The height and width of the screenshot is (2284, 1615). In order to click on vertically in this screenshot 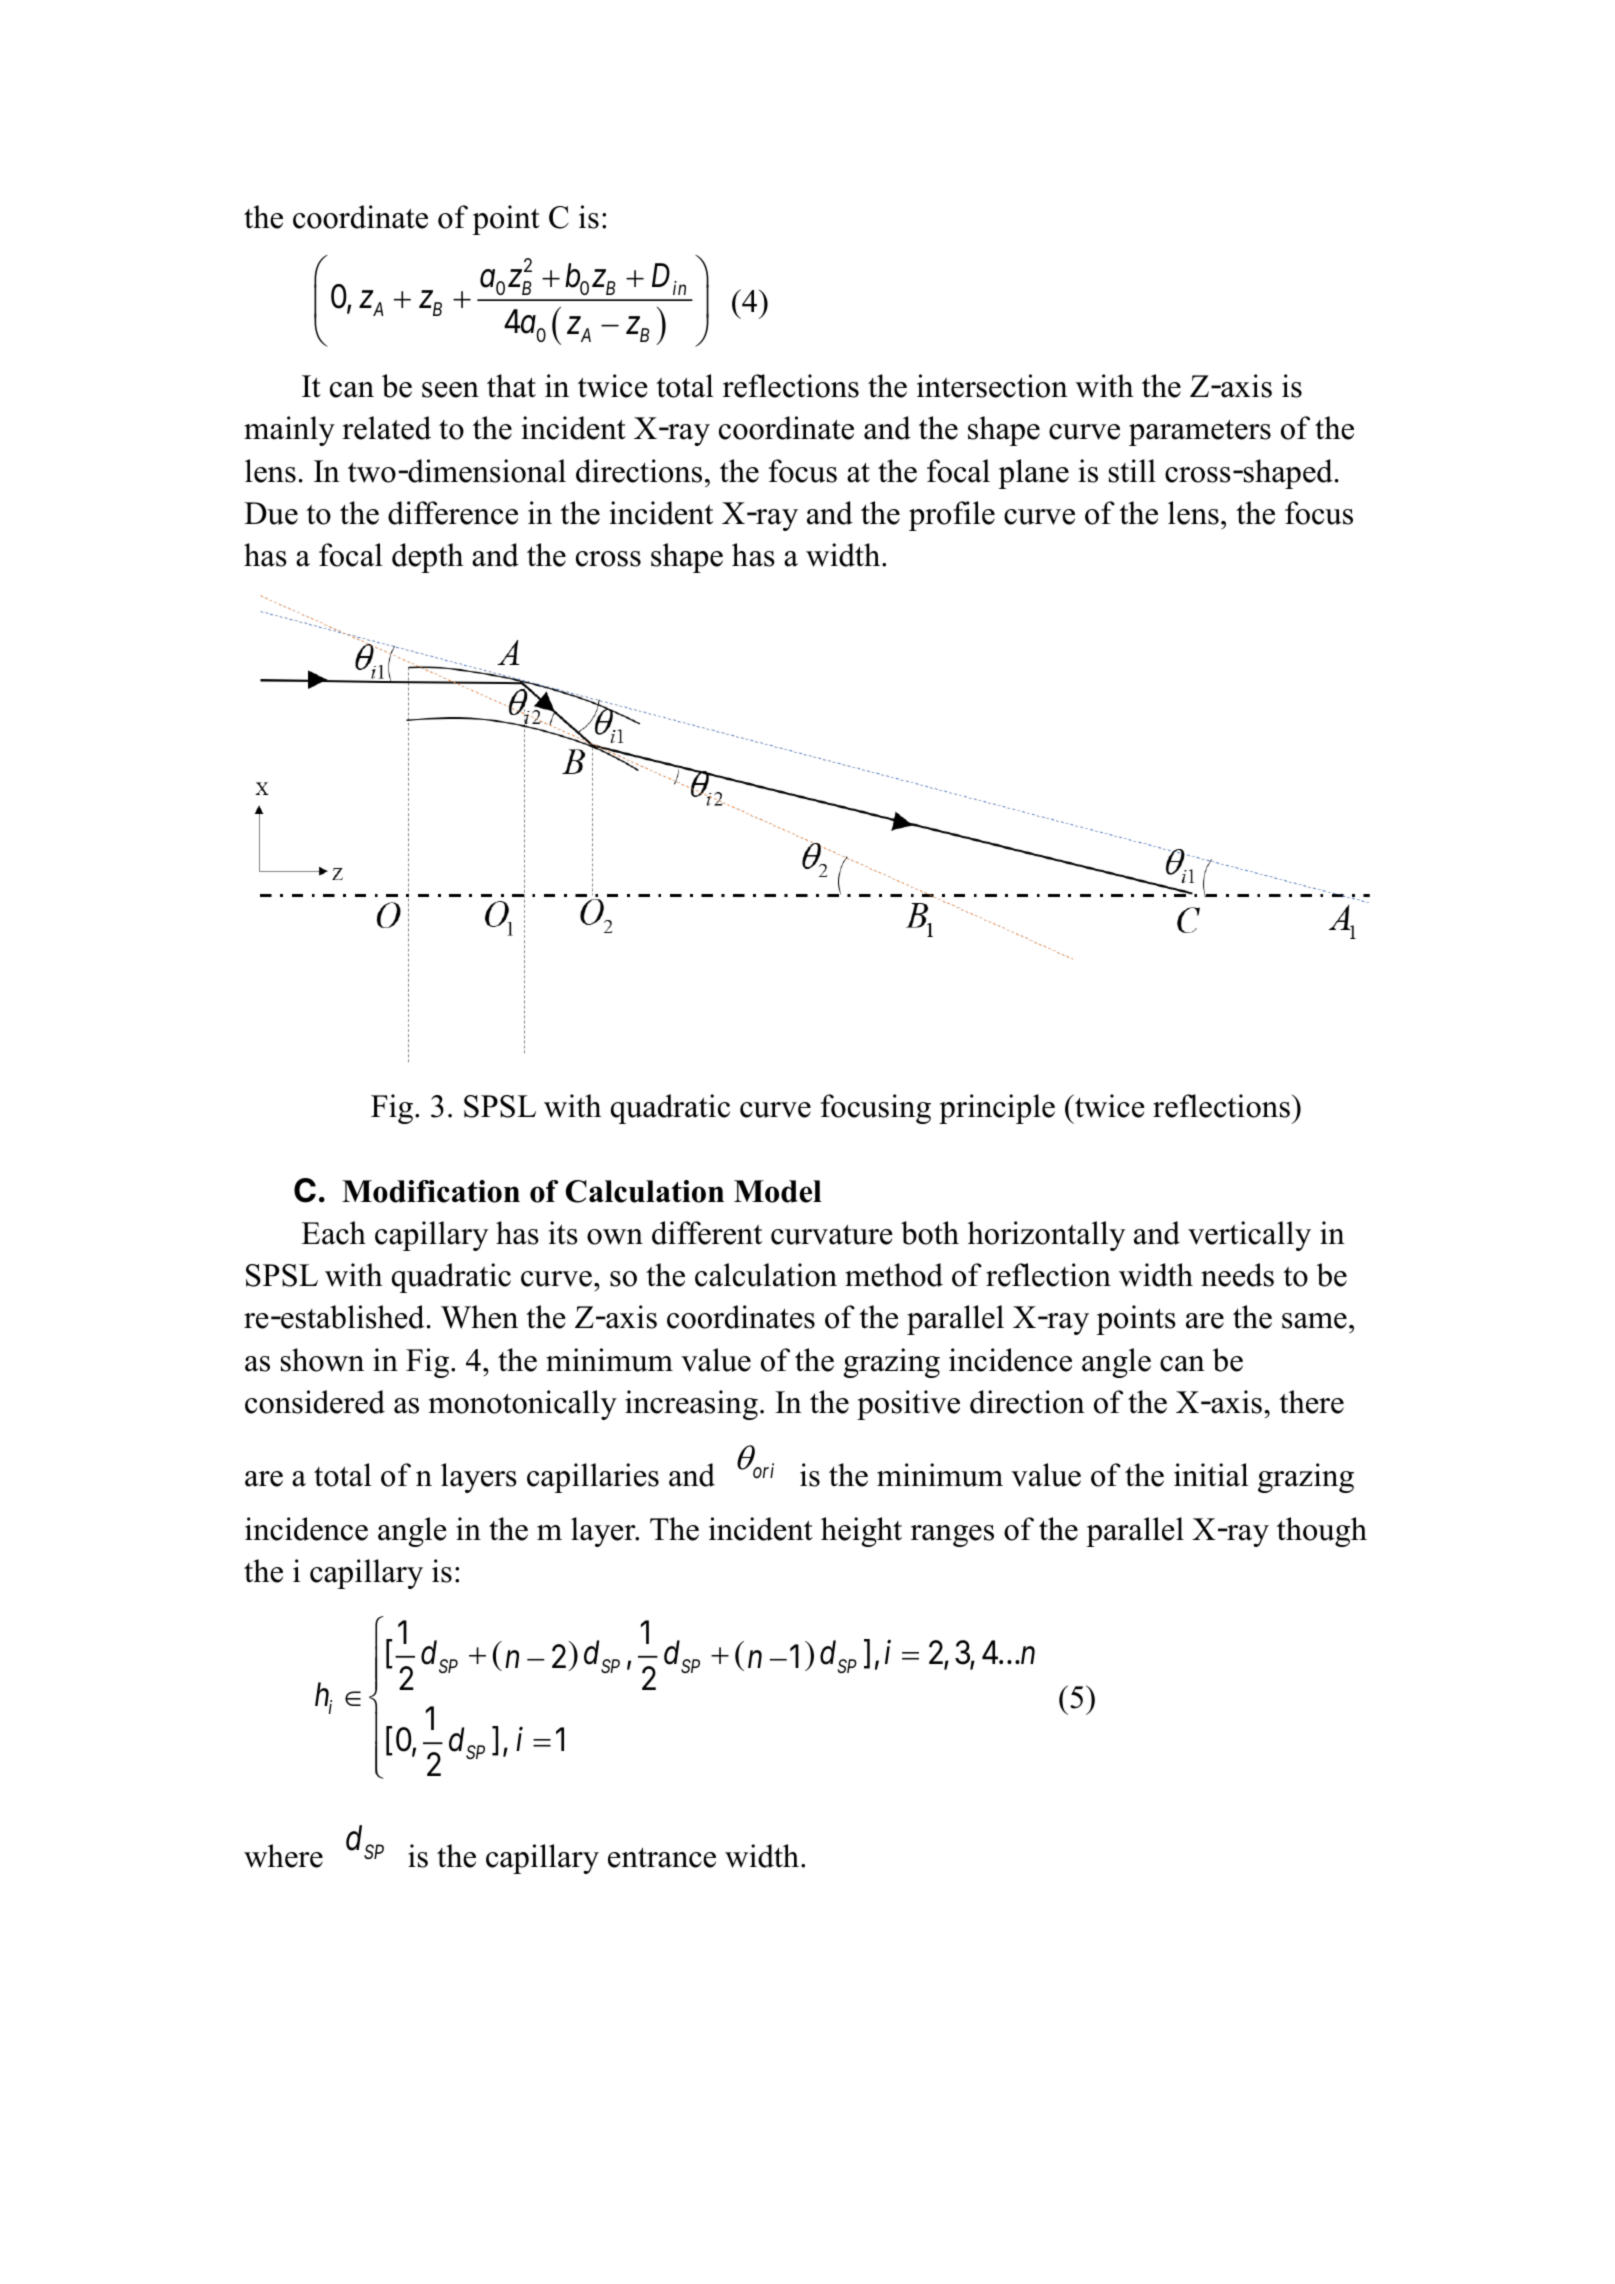, I will do `click(1249, 1236)`.
